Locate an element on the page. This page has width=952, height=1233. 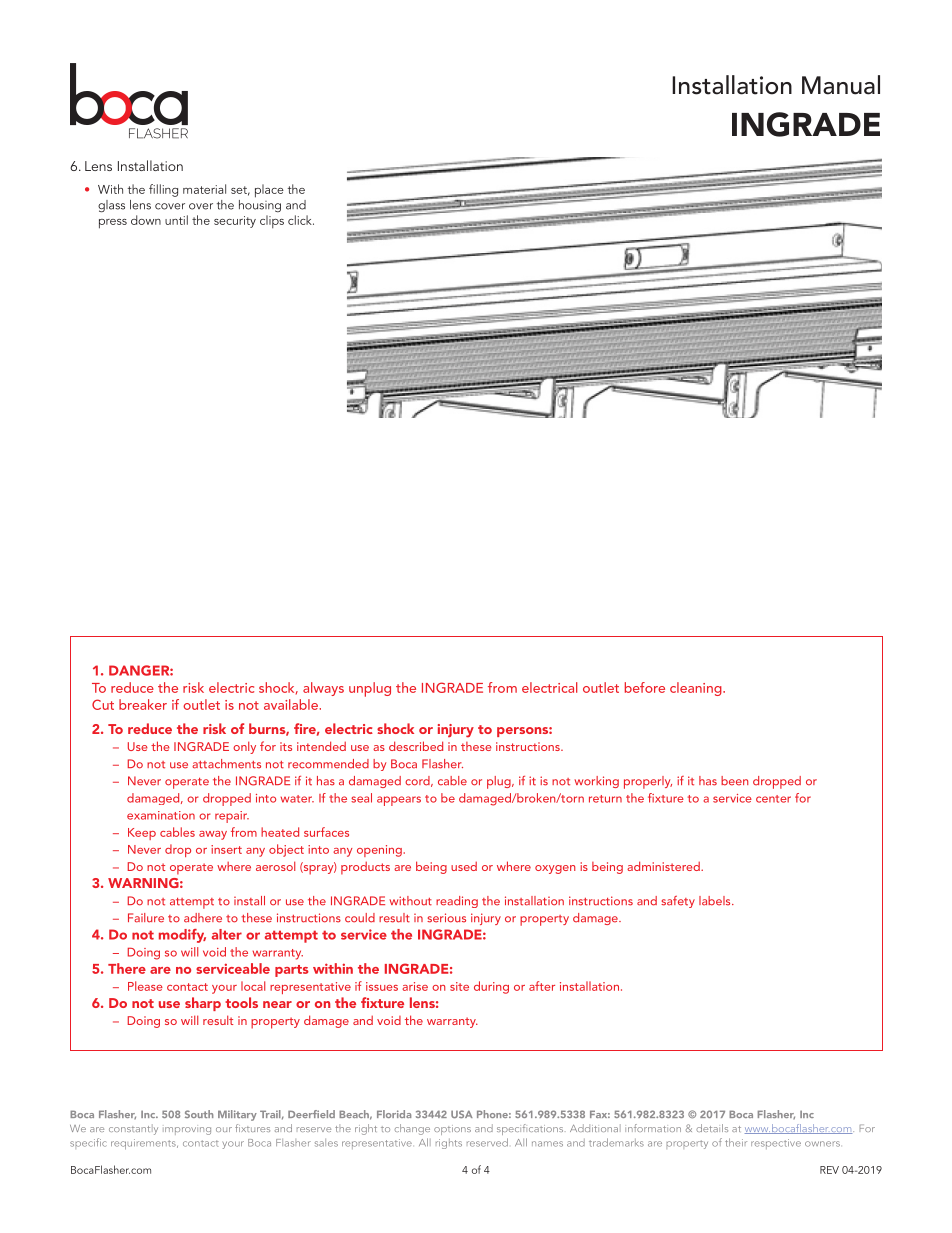
options is located at coordinates (452, 1130).
